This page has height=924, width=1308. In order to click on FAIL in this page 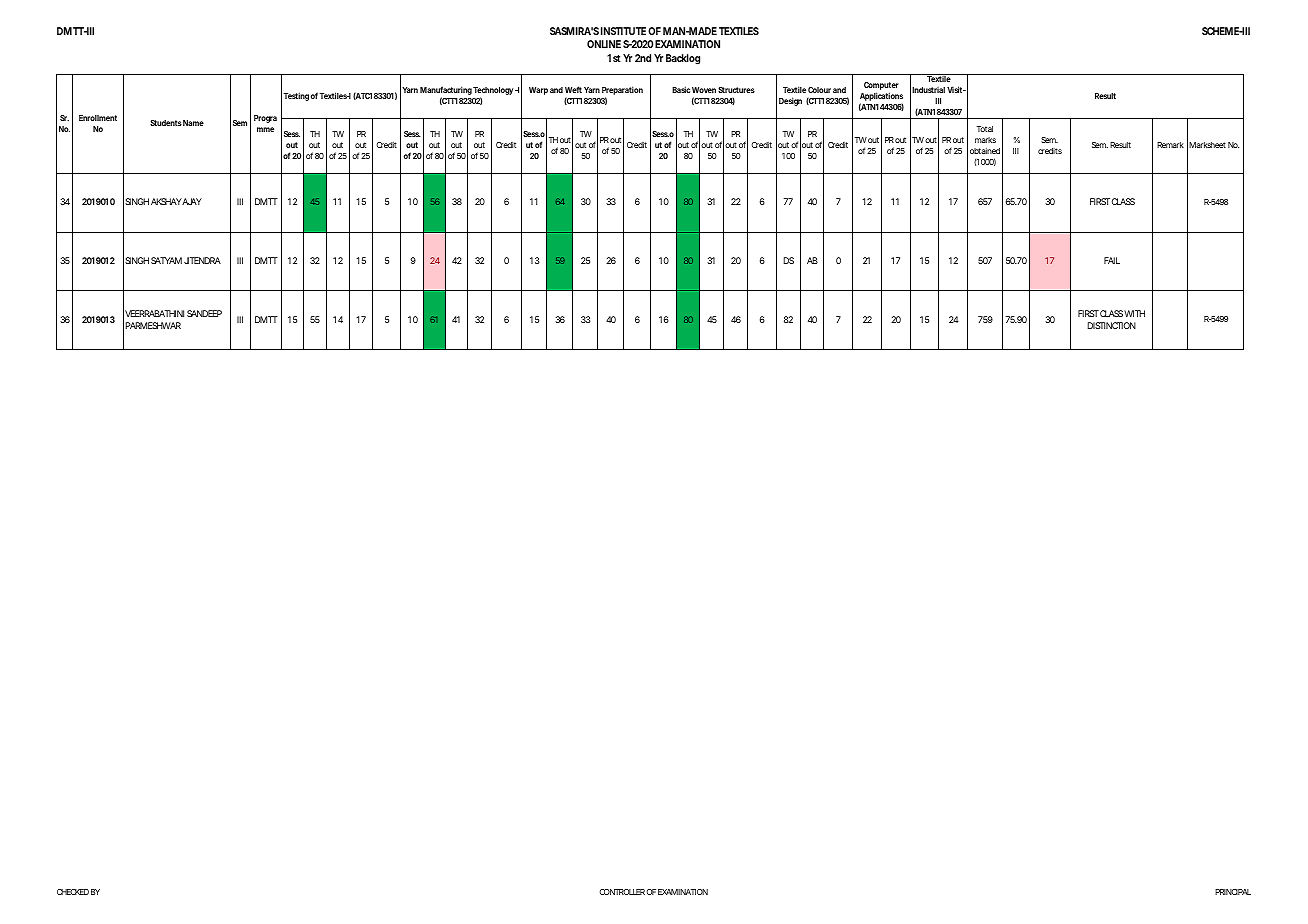, I will do `click(1112, 260)`.
